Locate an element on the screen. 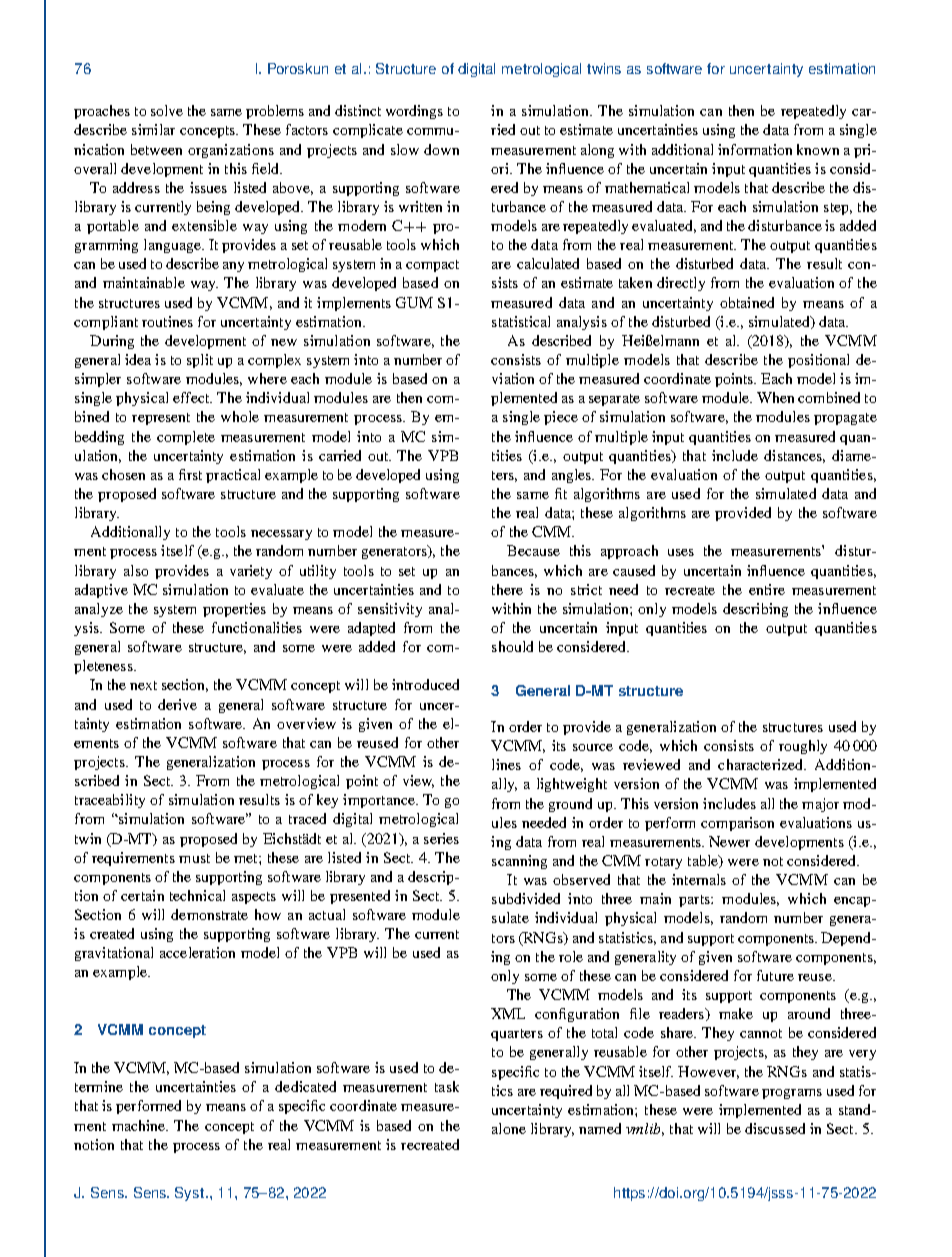 The width and height of the screenshot is (952, 1257). task is located at coordinates (447, 1086).
